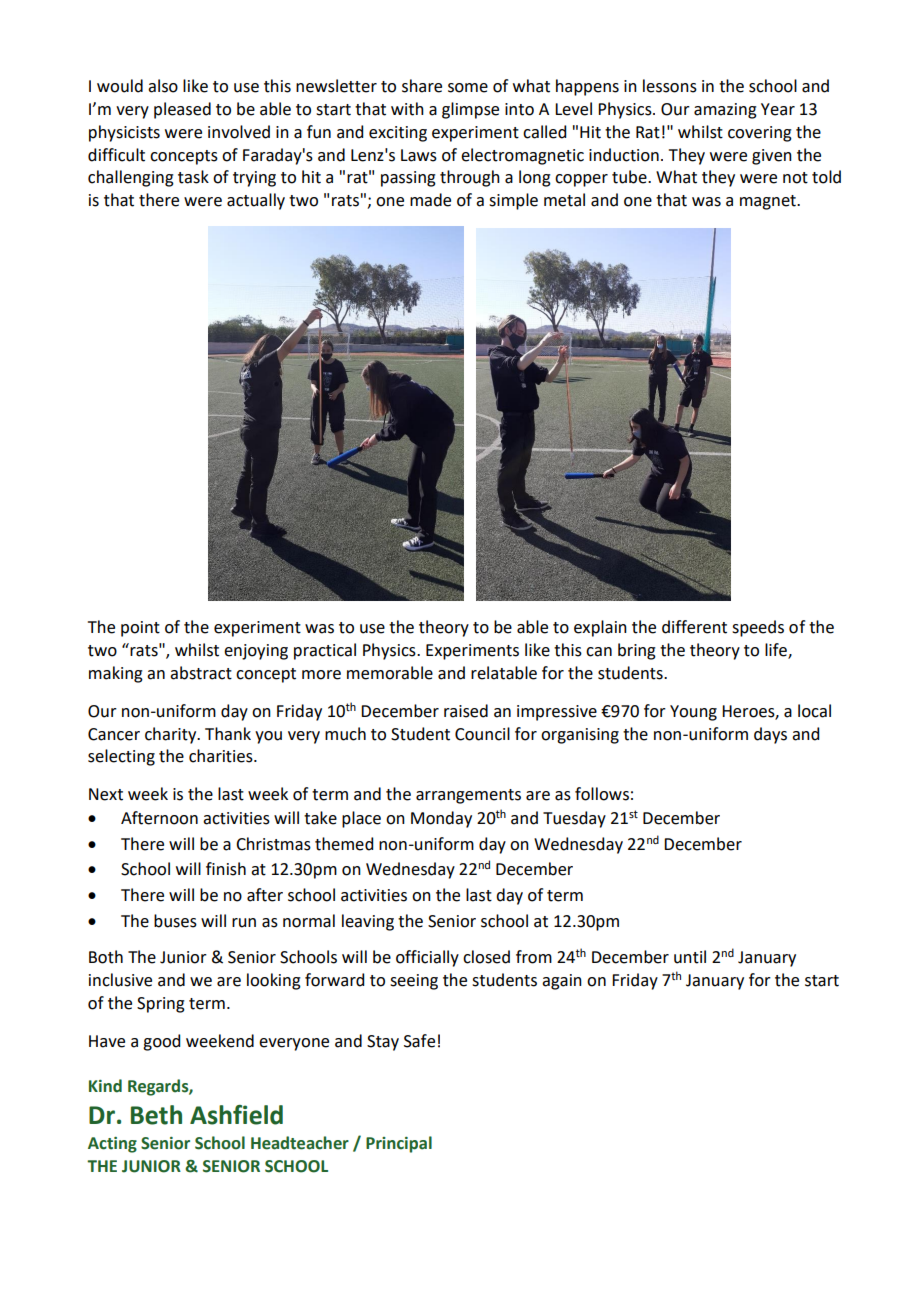  Describe the element at coordinates (600, 628) in the page. I see `explain` at that location.
